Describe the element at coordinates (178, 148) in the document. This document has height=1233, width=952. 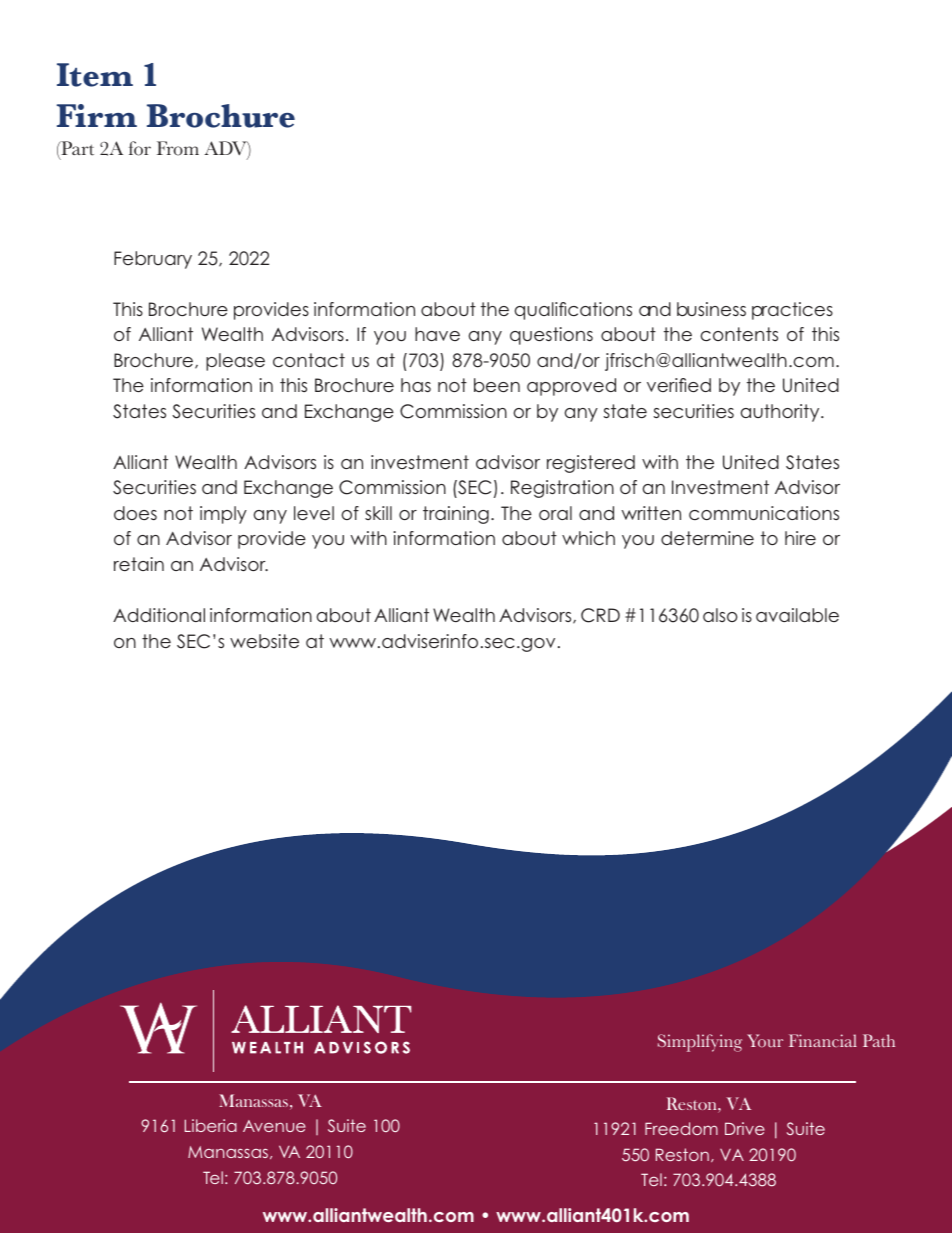
I see `From` at that location.
